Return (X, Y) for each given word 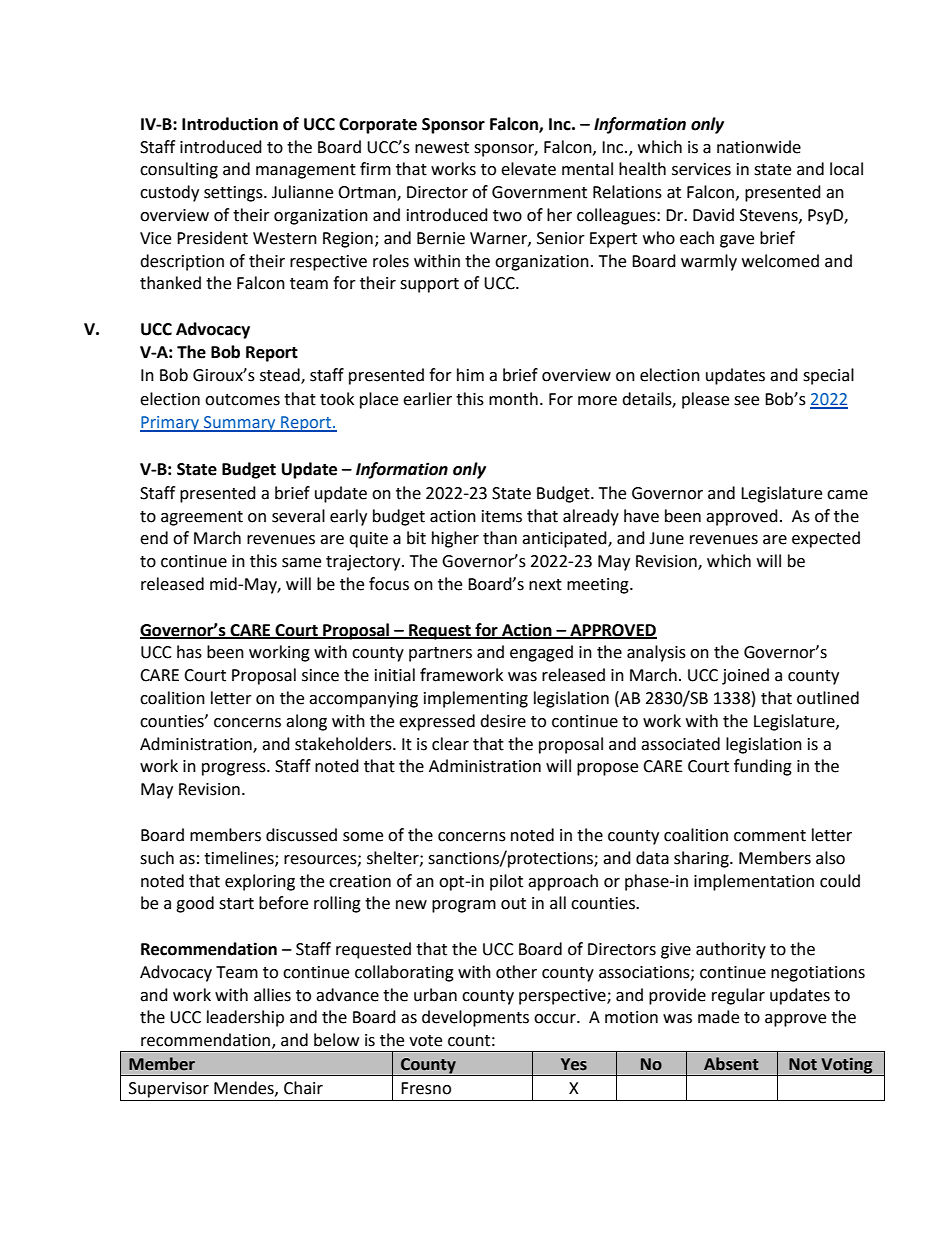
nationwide (759, 147)
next (545, 585)
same (301, 563)
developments (475, 1018)
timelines (240, 858)
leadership (245, 1018)
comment (770, 836)
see (746, 401)
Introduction (230, 124)
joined (745, 676)
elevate (528, 169)
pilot (506, 882)
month (513, 399)
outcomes (242, 400)
